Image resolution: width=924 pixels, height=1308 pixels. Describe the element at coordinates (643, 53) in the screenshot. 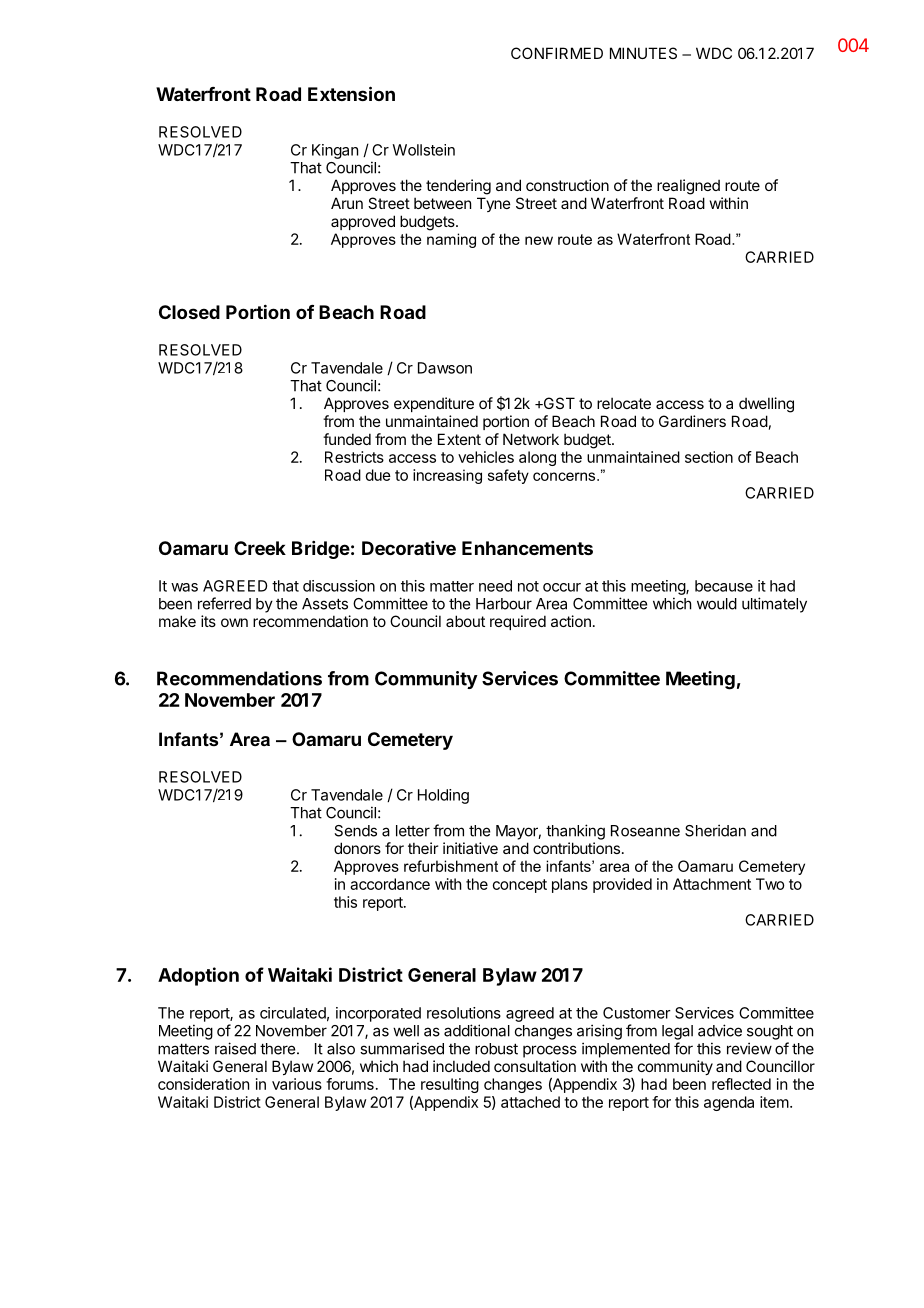

I see `MINUTES` at that location.
